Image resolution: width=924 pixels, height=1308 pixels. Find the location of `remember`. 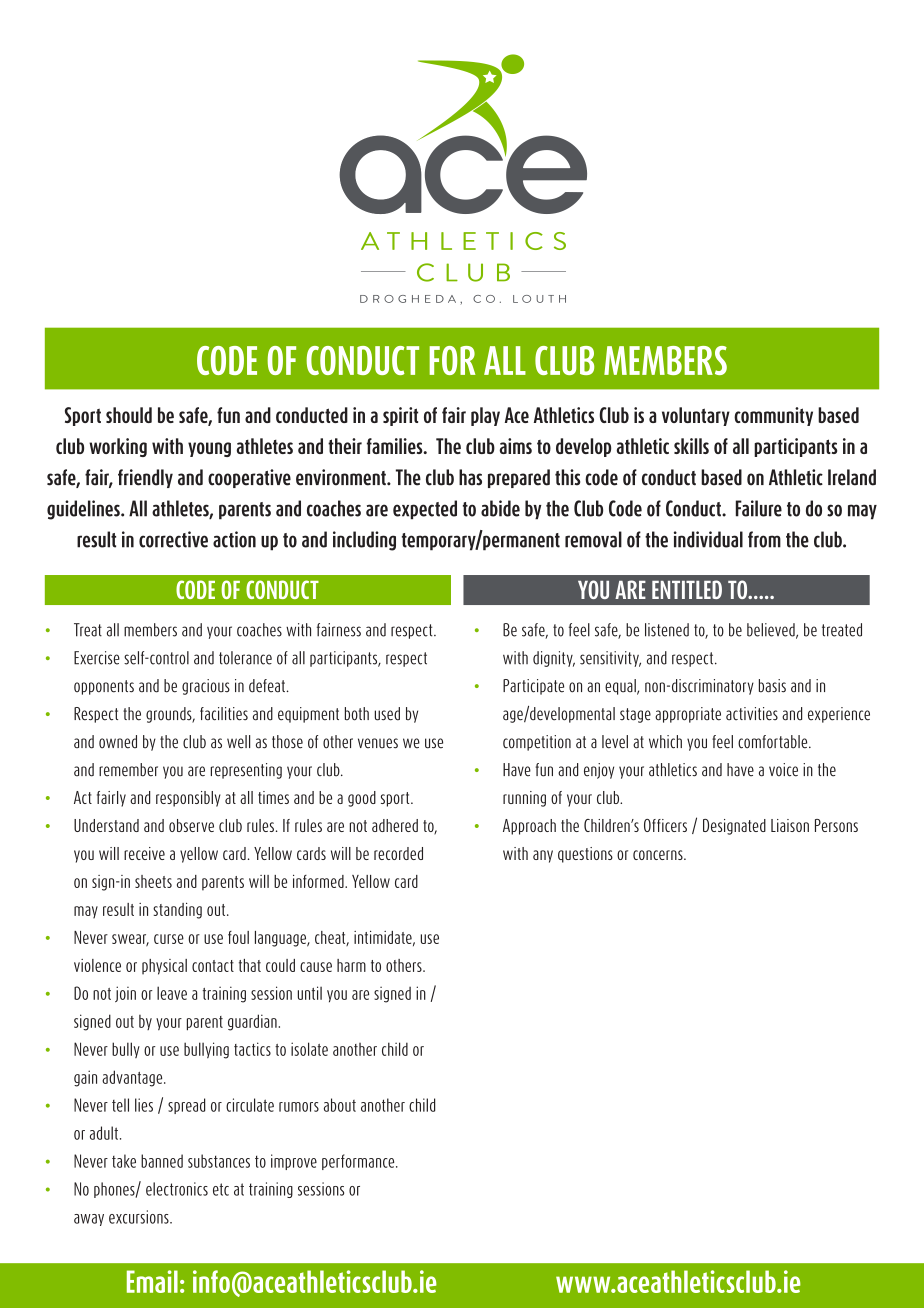

remember is located at coordinates (128, 770).
